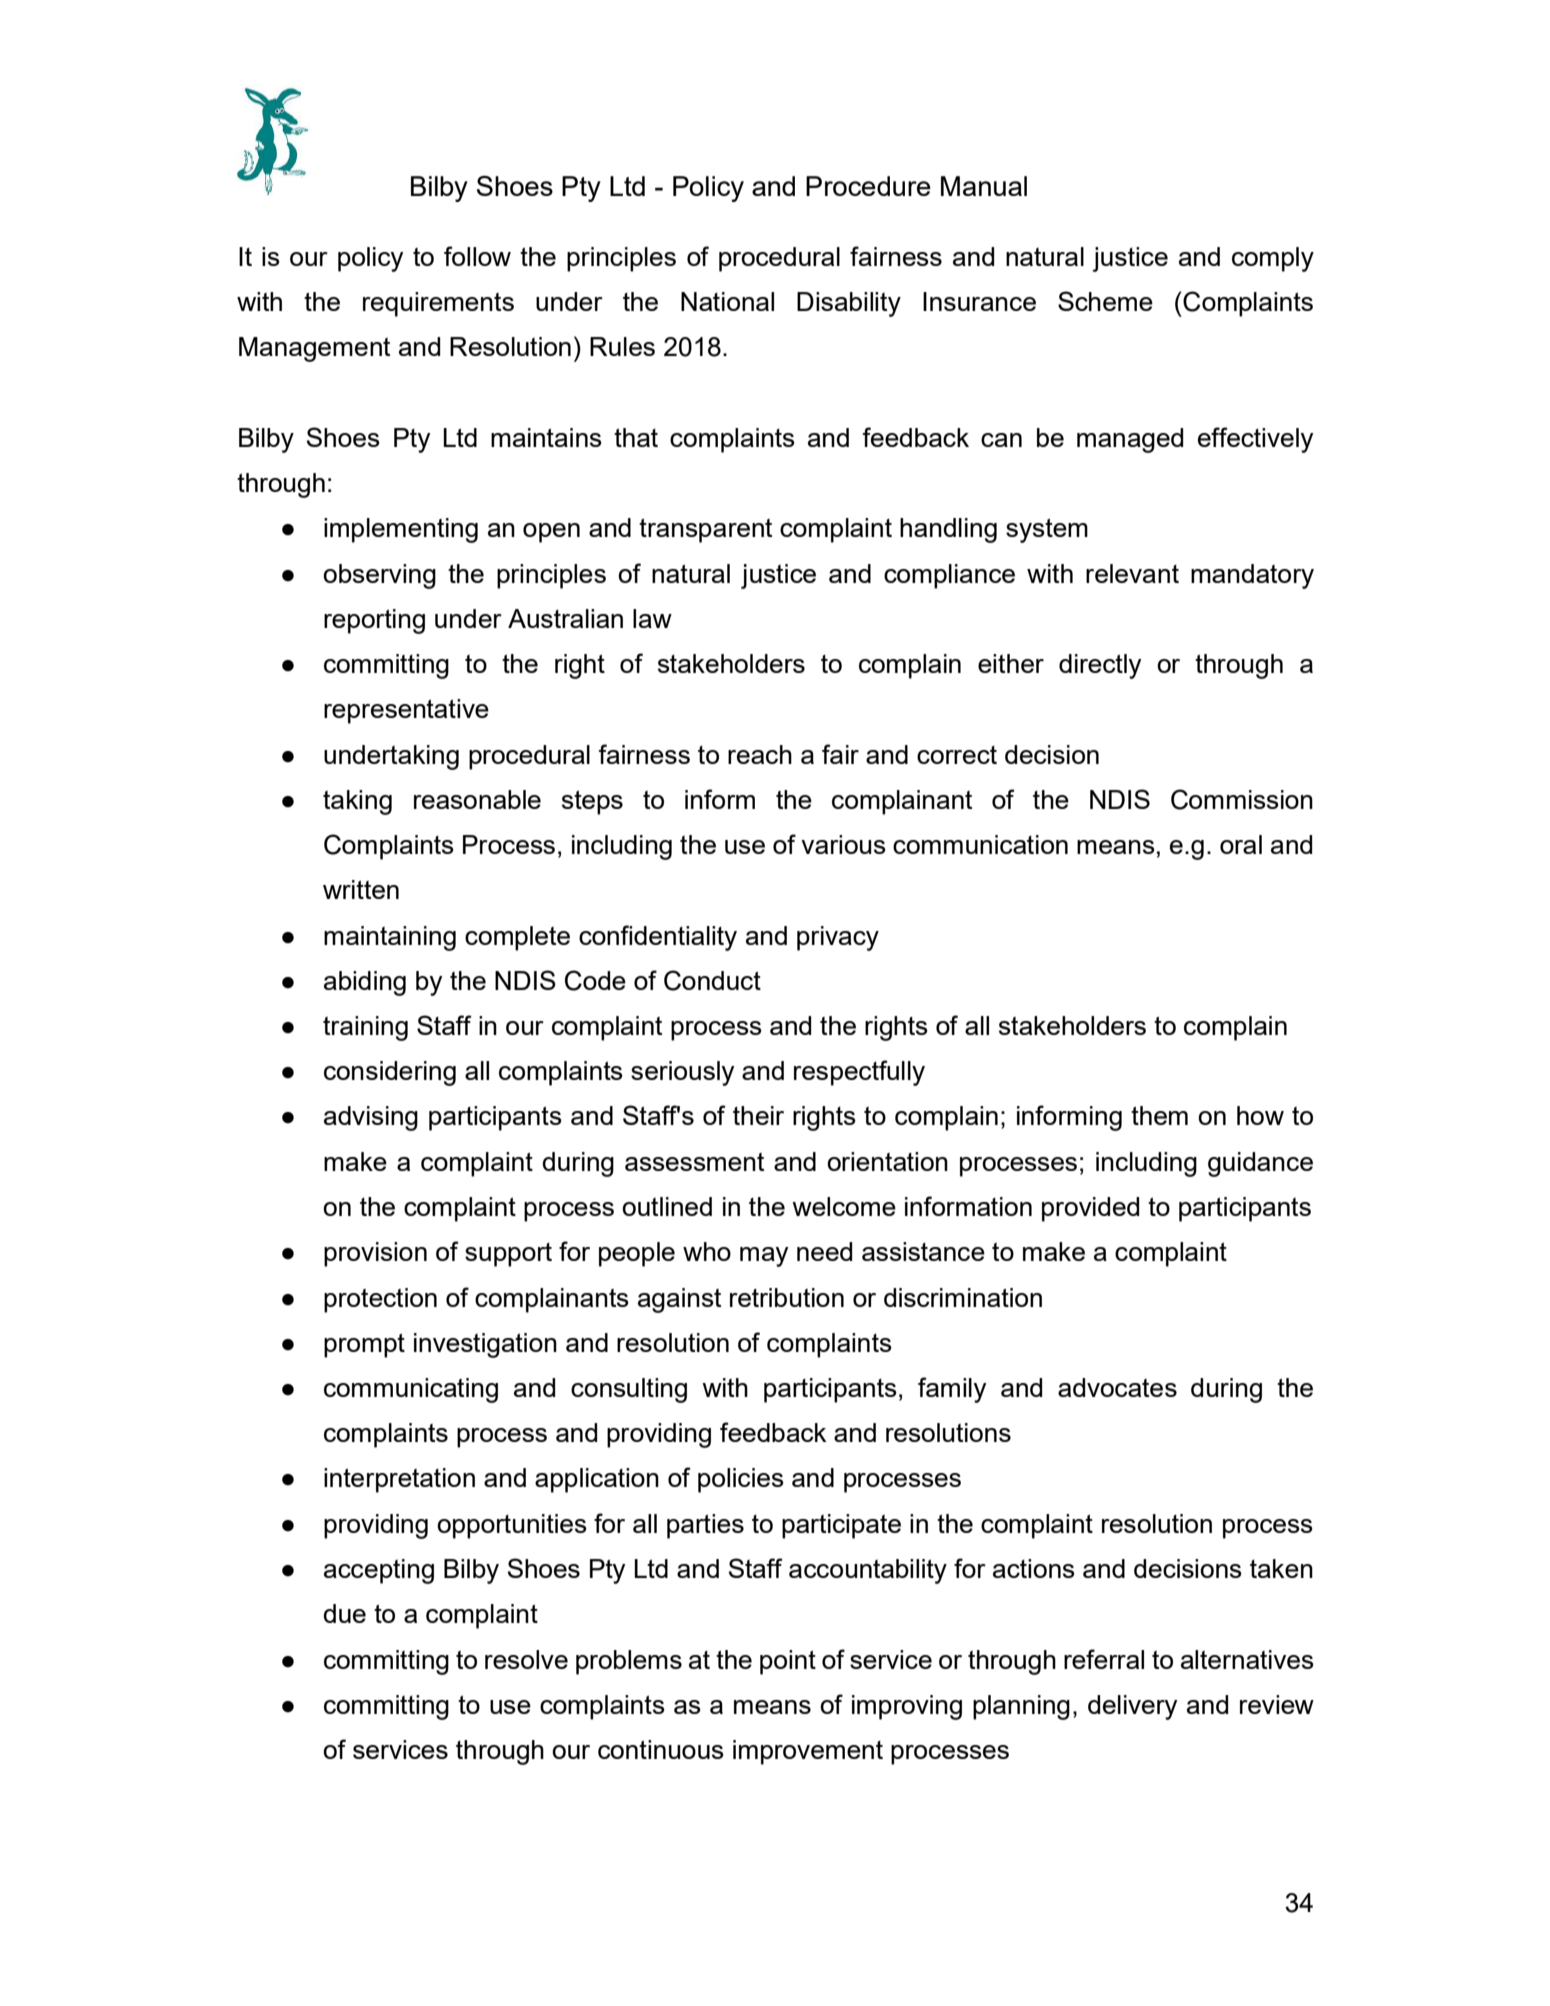 This page has width=1550, height=2006. I want to click on point, so click(788, 1662).
